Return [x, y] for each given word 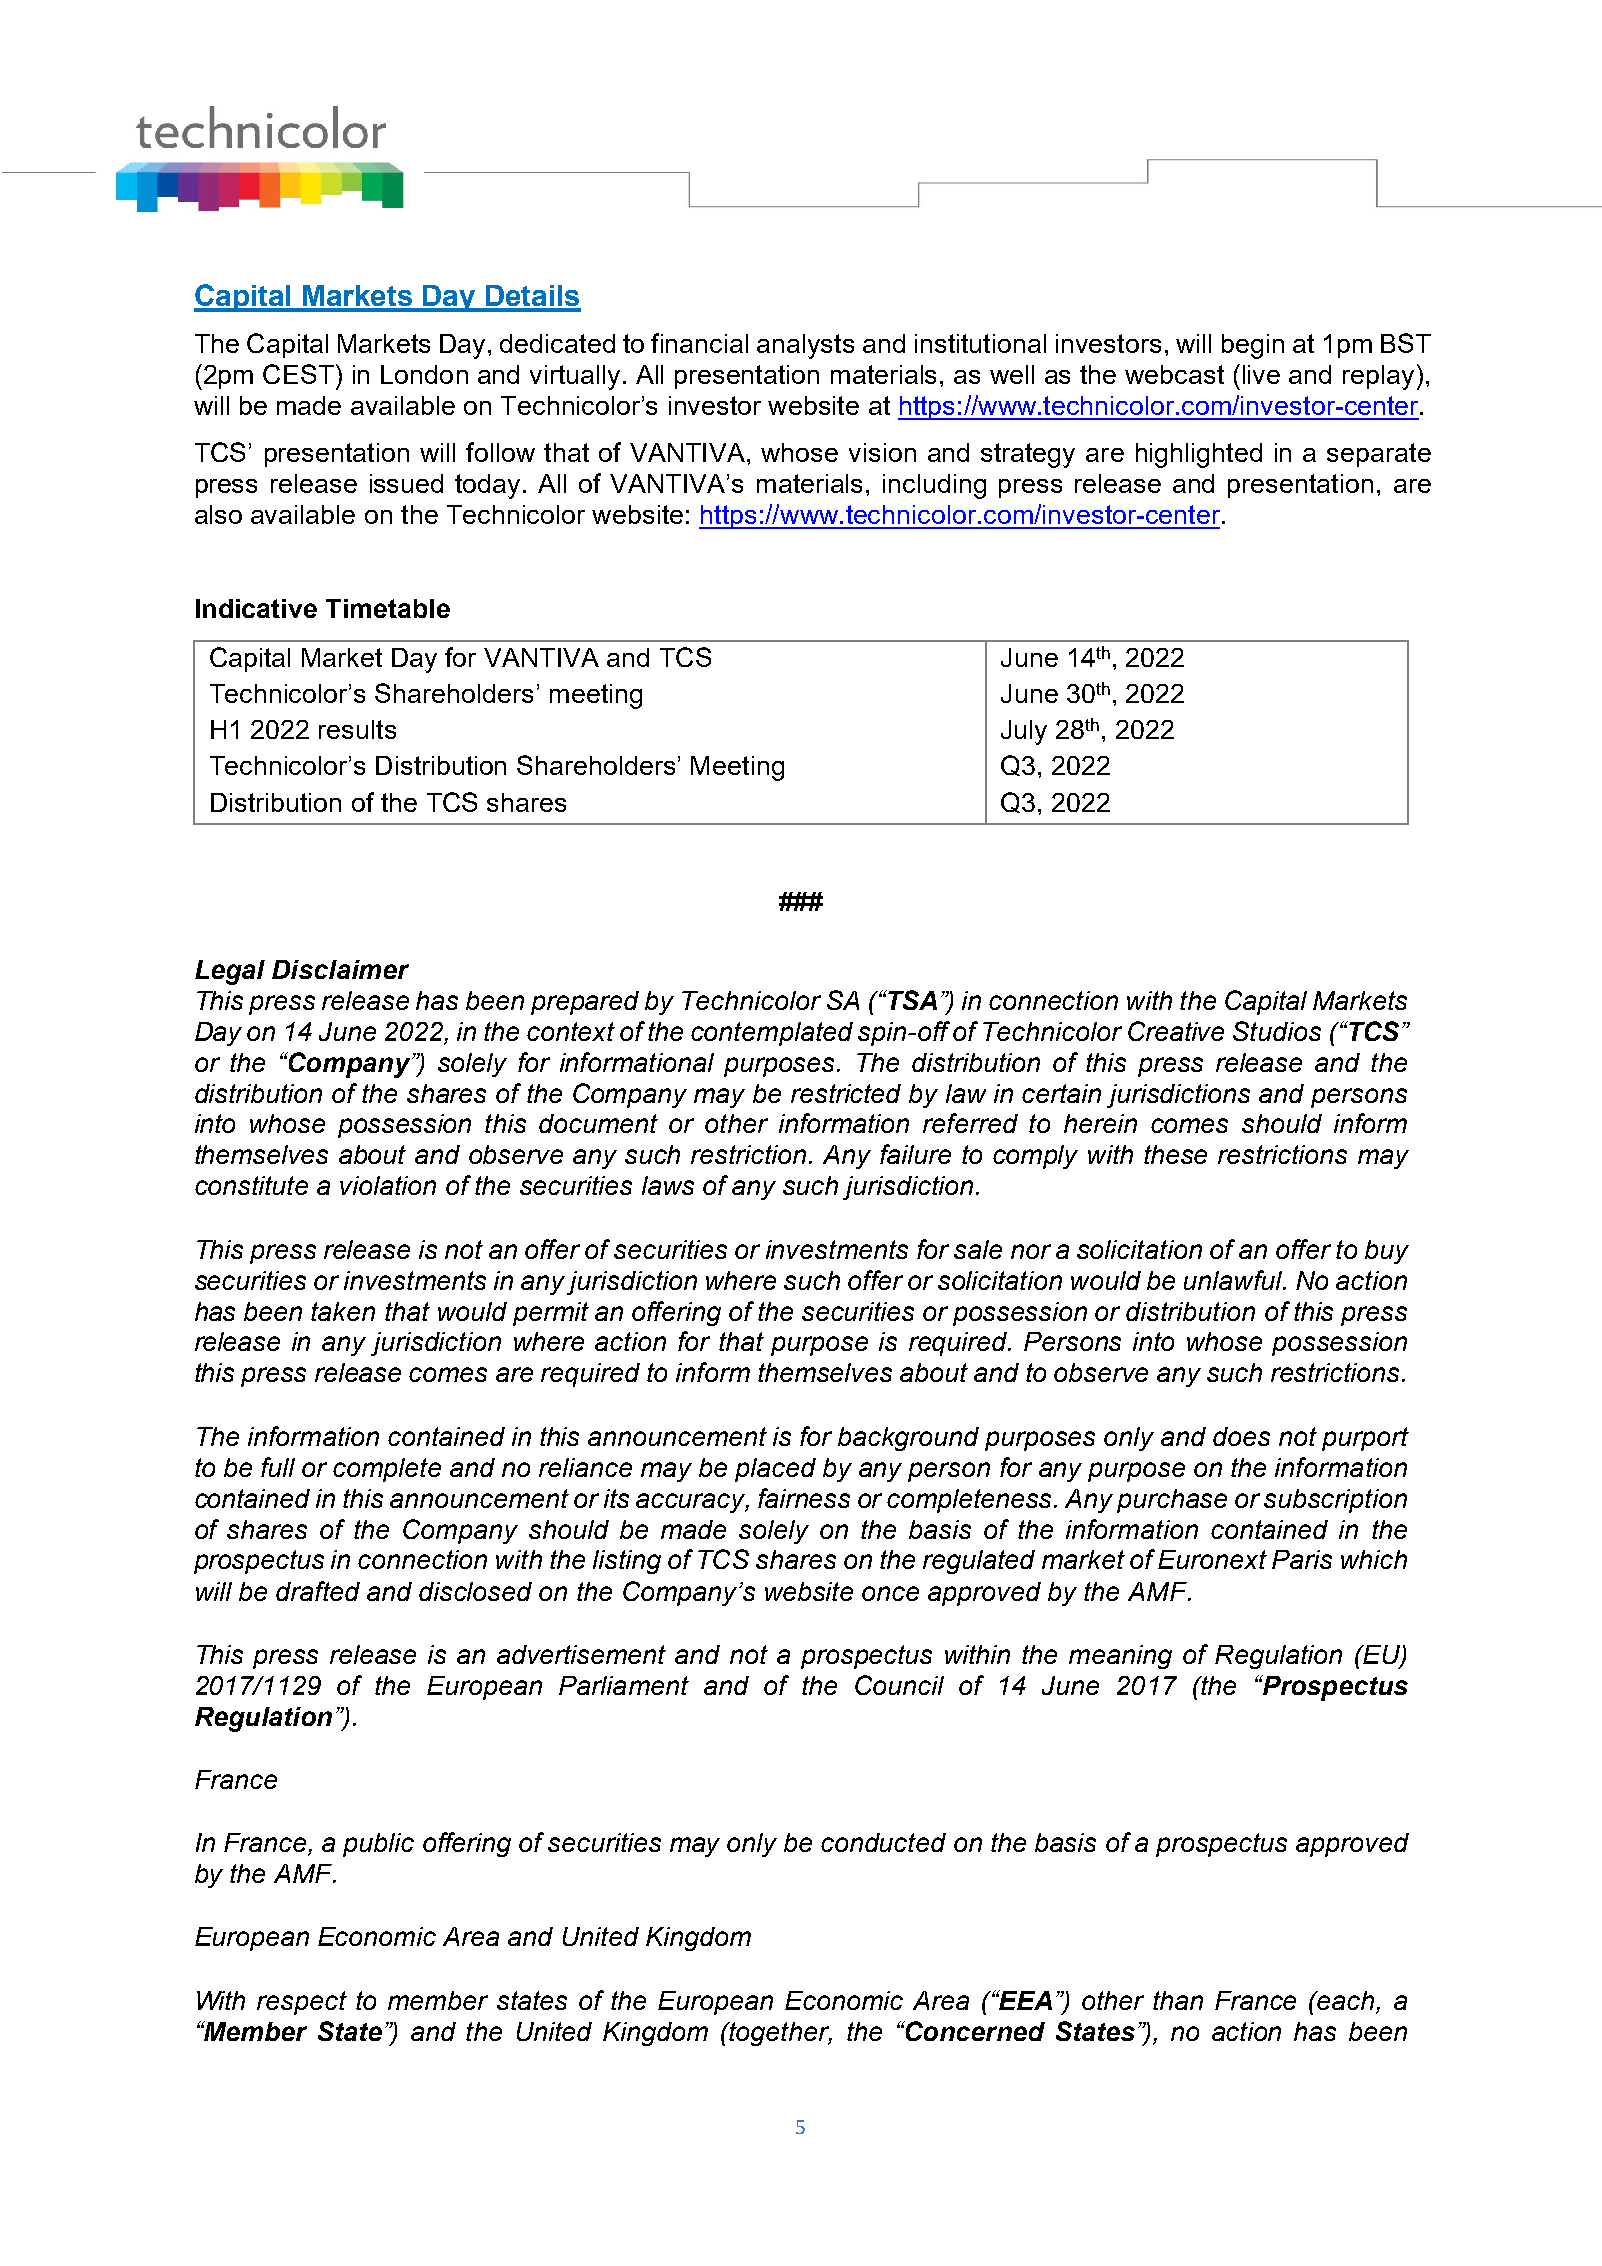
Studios [1277, 1031]
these [1175, 1154]
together [780, 2034]
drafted [318, 1591]
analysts [805, 346]
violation [388, 1185]
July [1024, 732]
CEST [298, 374]
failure [915, 1154]
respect [302, 2003]
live [1261, 374]
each [1345, 2000]
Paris [1302, 1559]
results [357, 729]
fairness [804, 1498]
